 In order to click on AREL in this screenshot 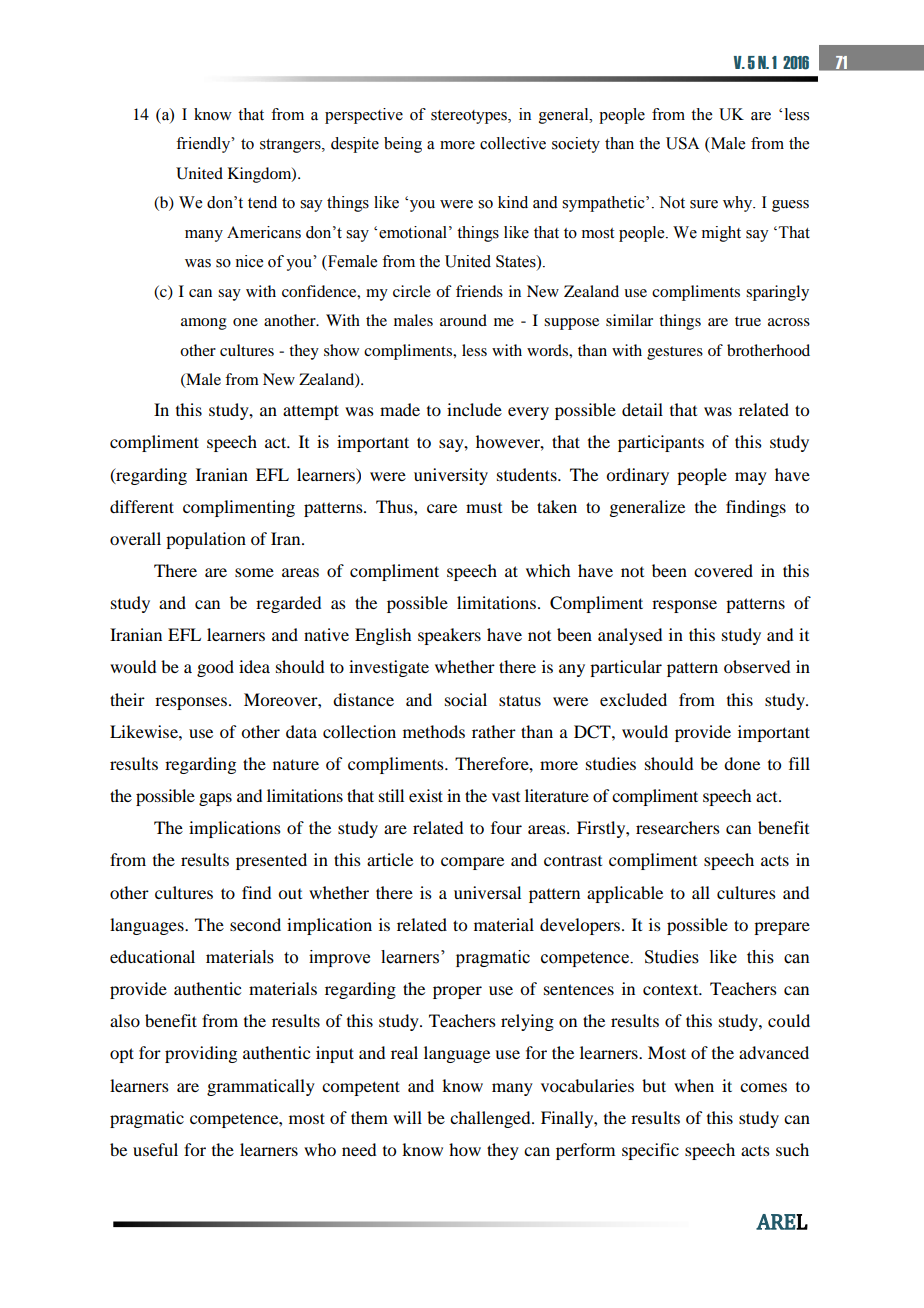, I will do `click(782, 1222)`.
